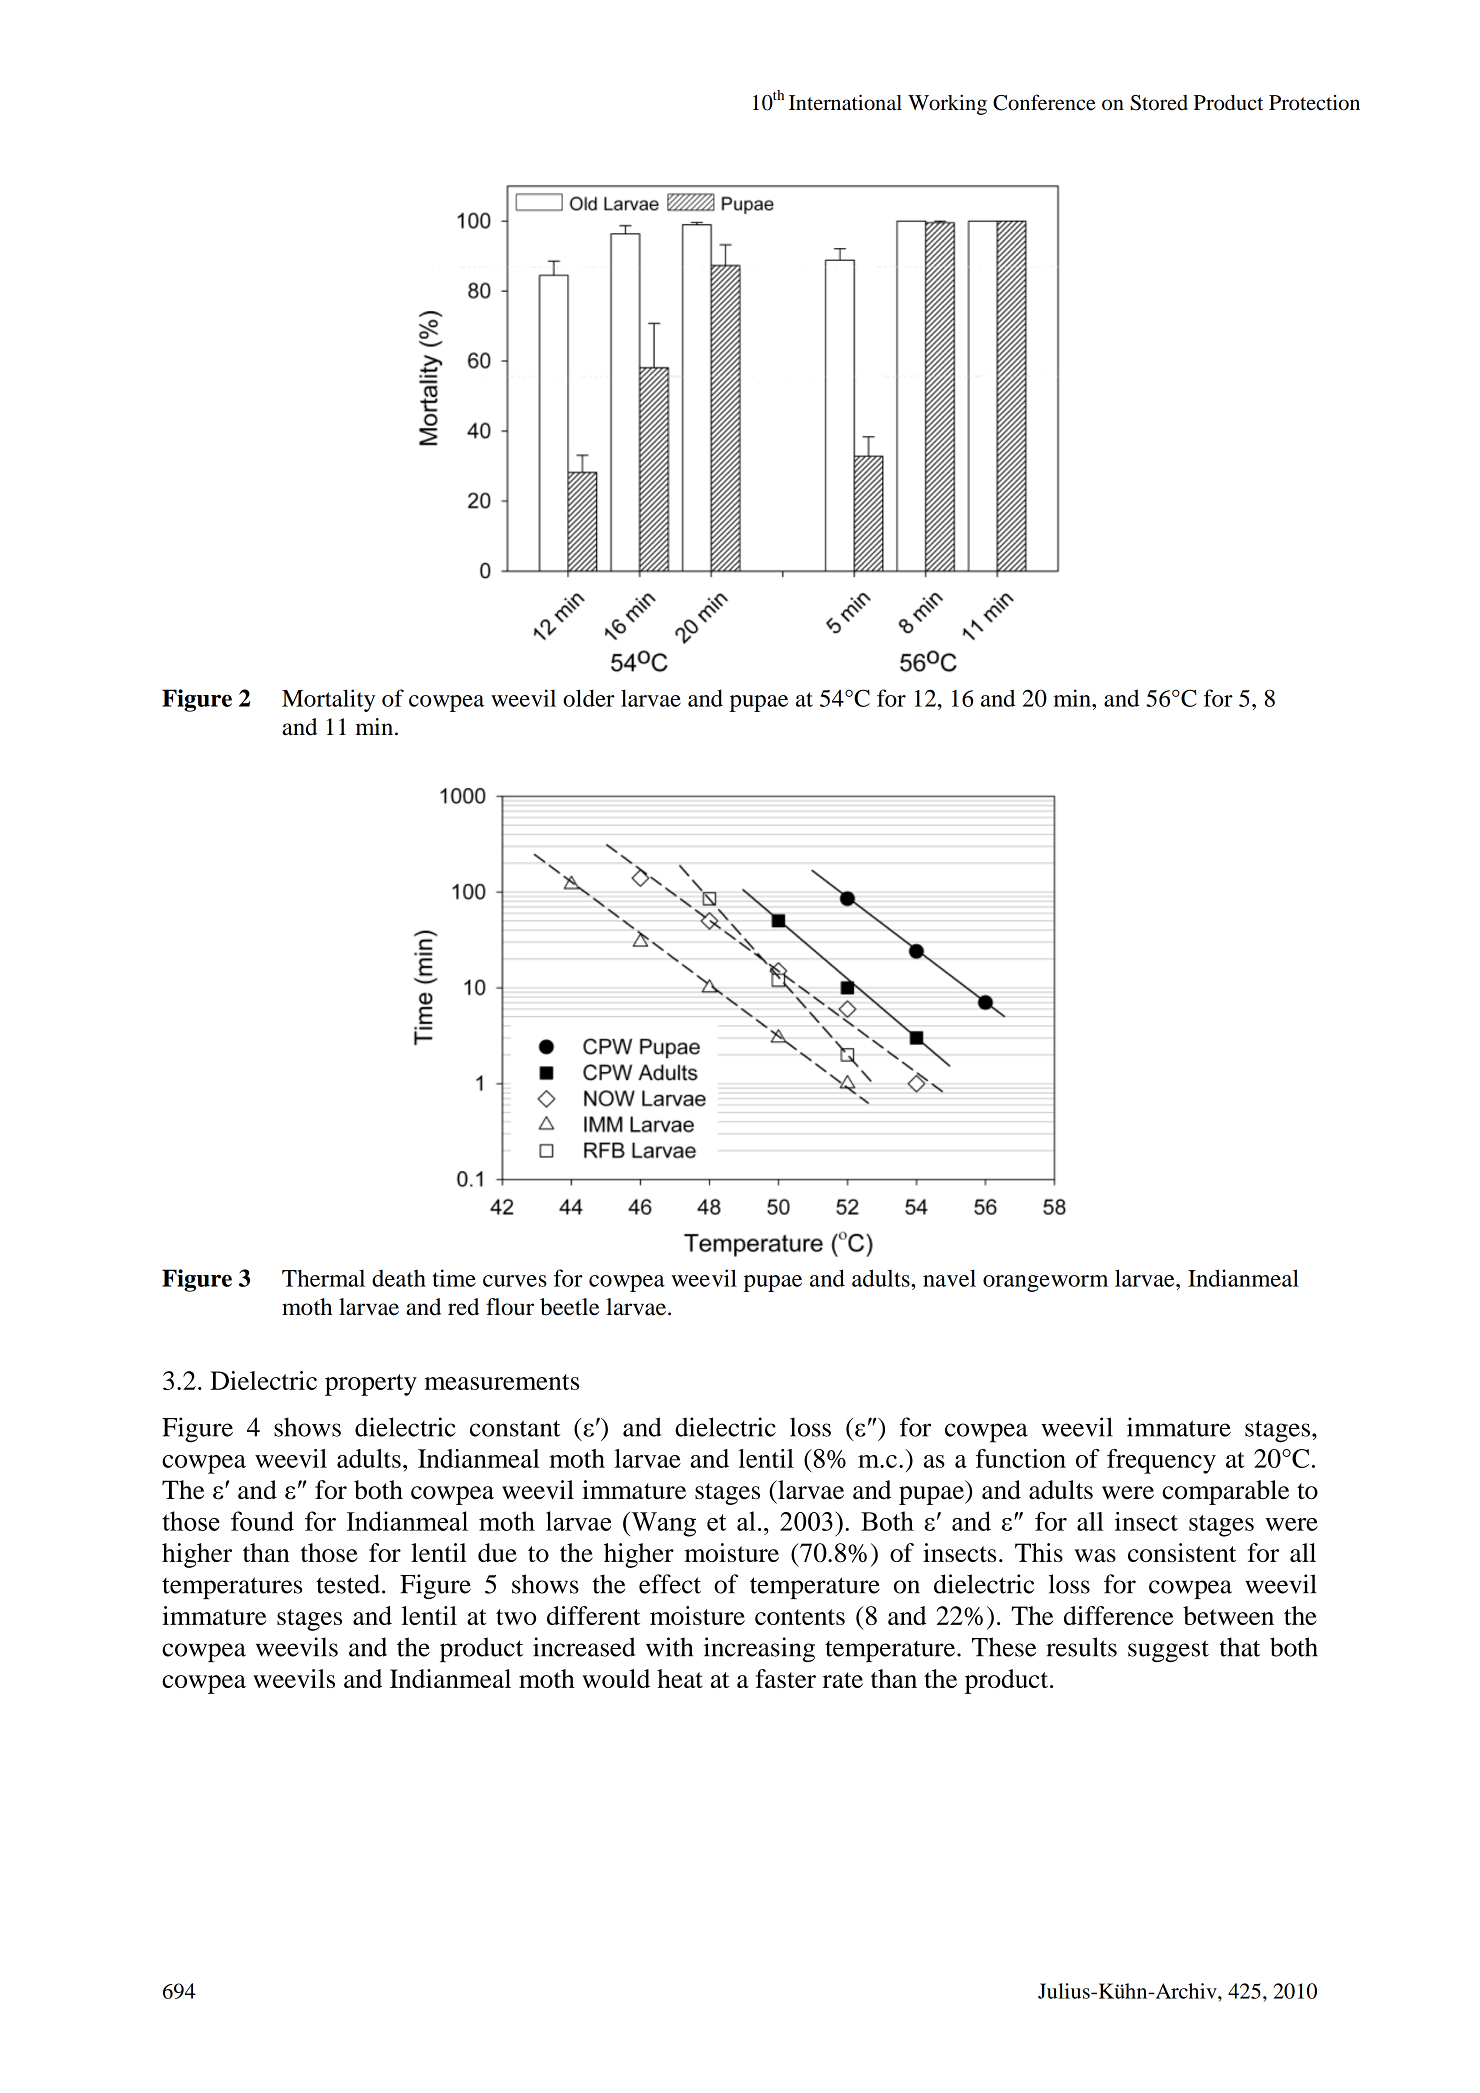  Describe the element at coordinates (328, 700) in the screenshot. I see `Mortality` at that location.
